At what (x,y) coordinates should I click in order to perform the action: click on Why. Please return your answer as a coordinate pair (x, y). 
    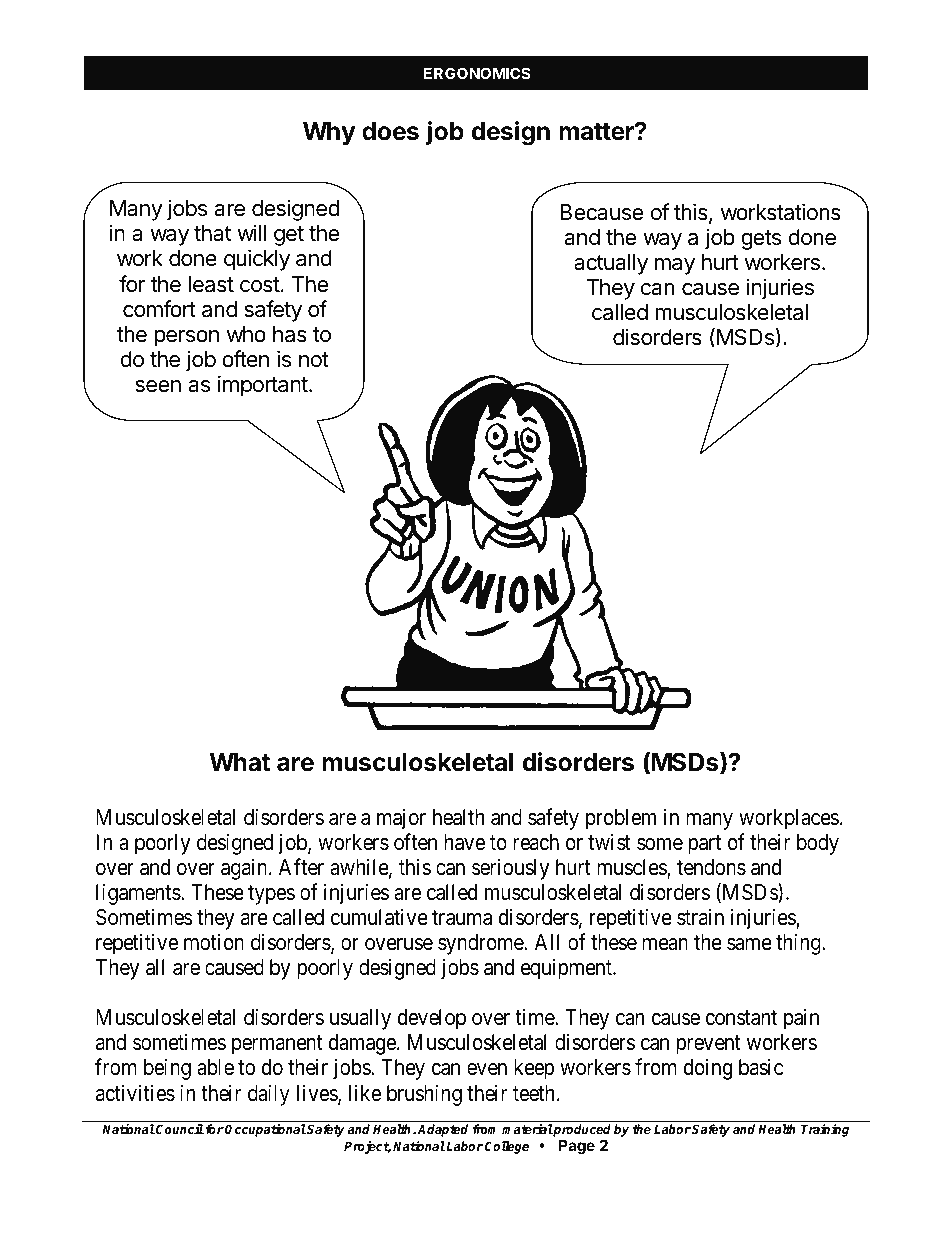
    Looking at the image, I should click on (329, 133).
